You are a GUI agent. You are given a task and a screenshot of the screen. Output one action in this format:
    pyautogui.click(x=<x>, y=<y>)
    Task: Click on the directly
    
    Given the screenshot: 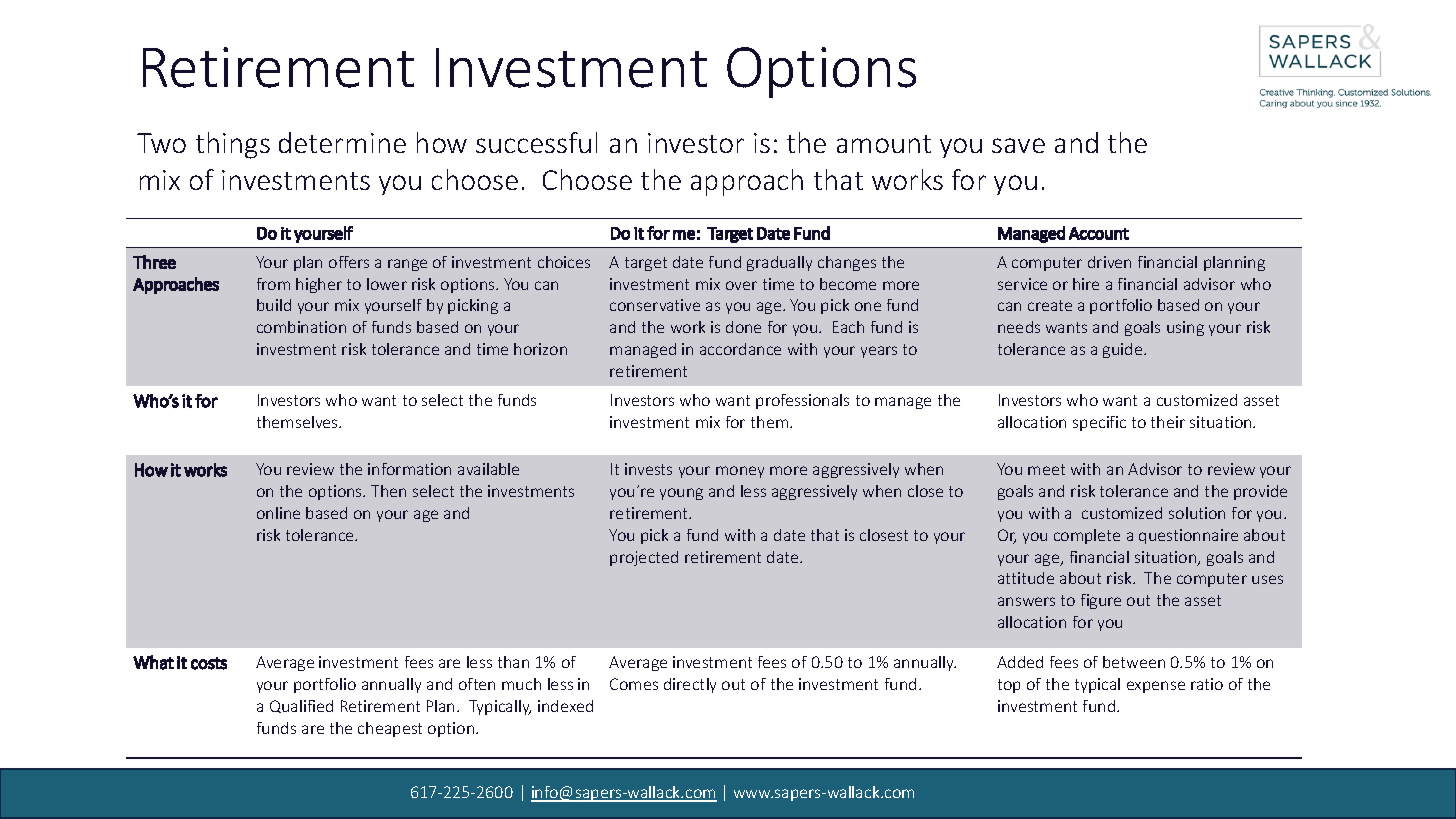 What is the action you would take?
    pyautogui.click(x=690, y=685)
